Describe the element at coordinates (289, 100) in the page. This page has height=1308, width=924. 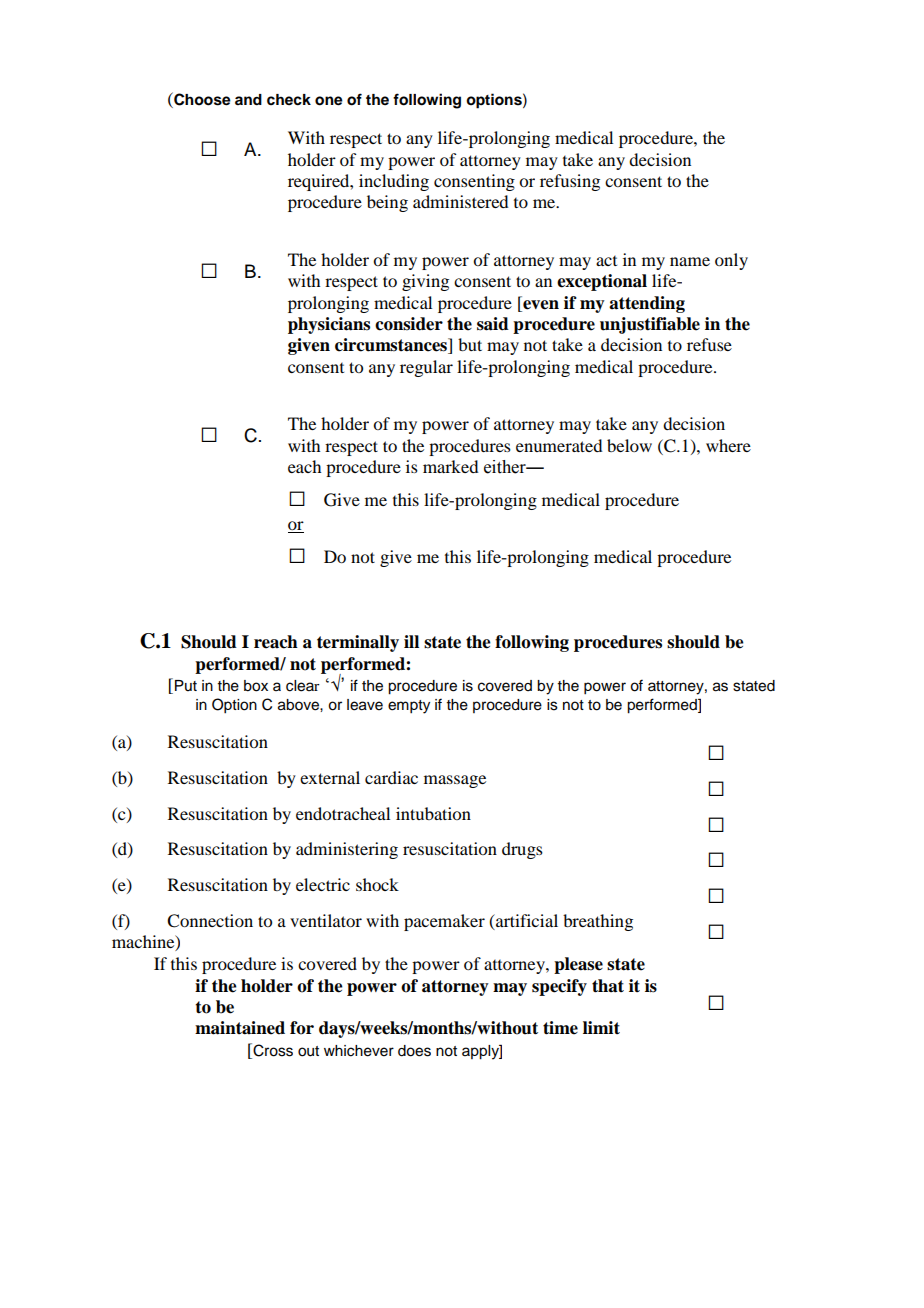
I see `check` at that location.
